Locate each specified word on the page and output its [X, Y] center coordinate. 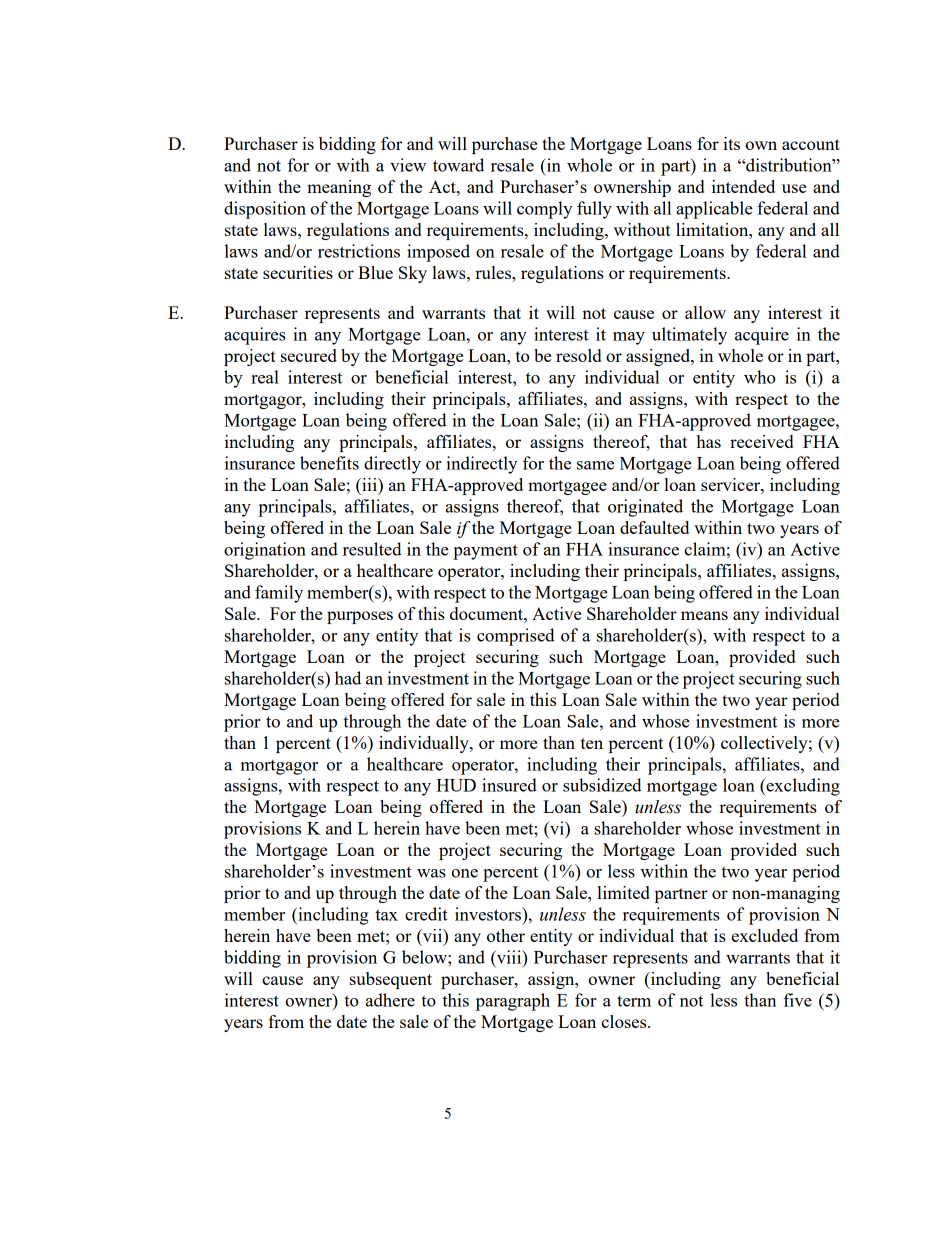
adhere [390, 1000]
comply [544, 210]
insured [509, 785]
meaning [339, 188]
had [348, 678]
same [595, 465]
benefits [329, 463]
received [761, 441]
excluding [802, 787]
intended [743, 186]
